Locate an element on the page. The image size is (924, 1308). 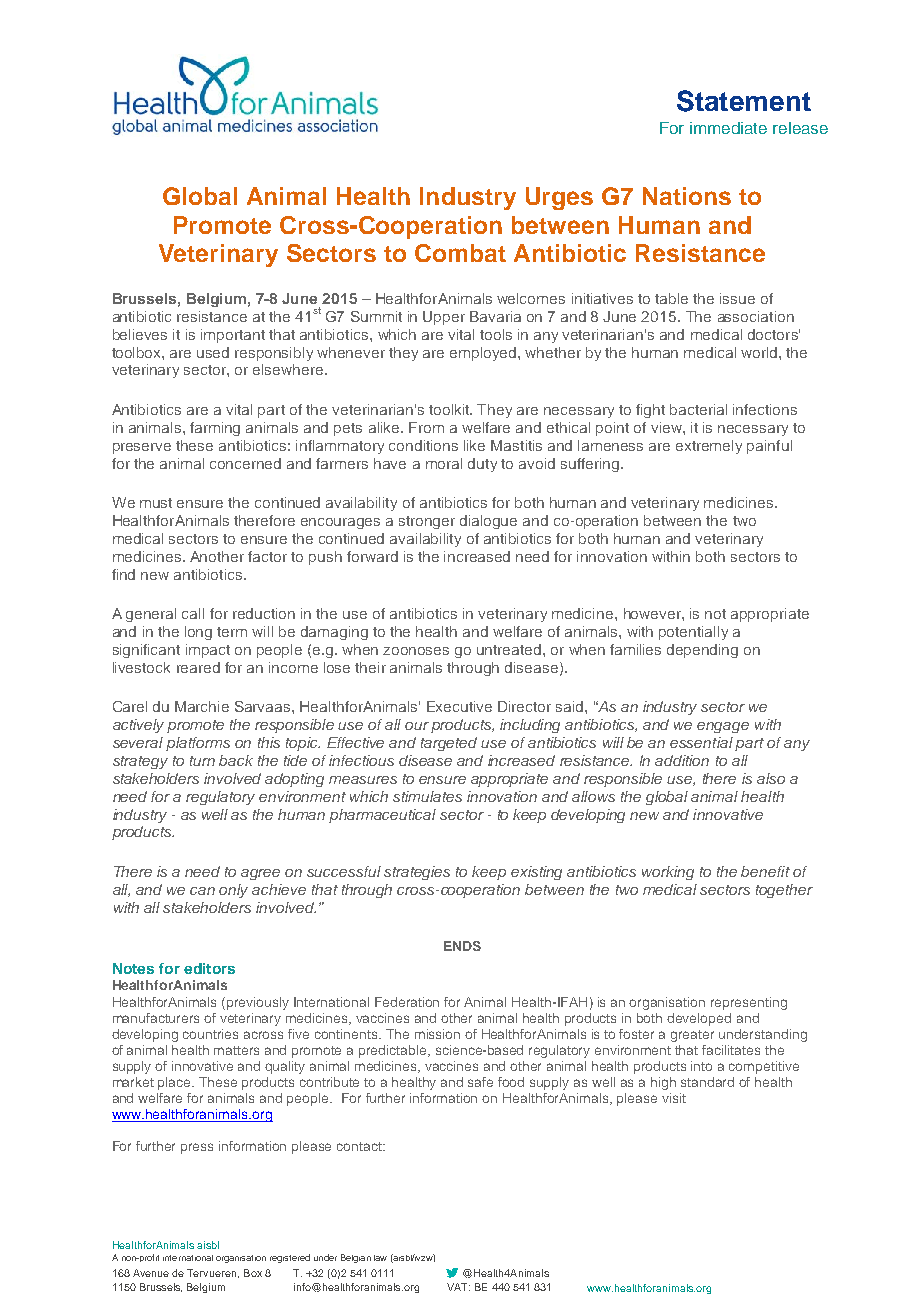
Executive is located at coordinates (459, 706).
